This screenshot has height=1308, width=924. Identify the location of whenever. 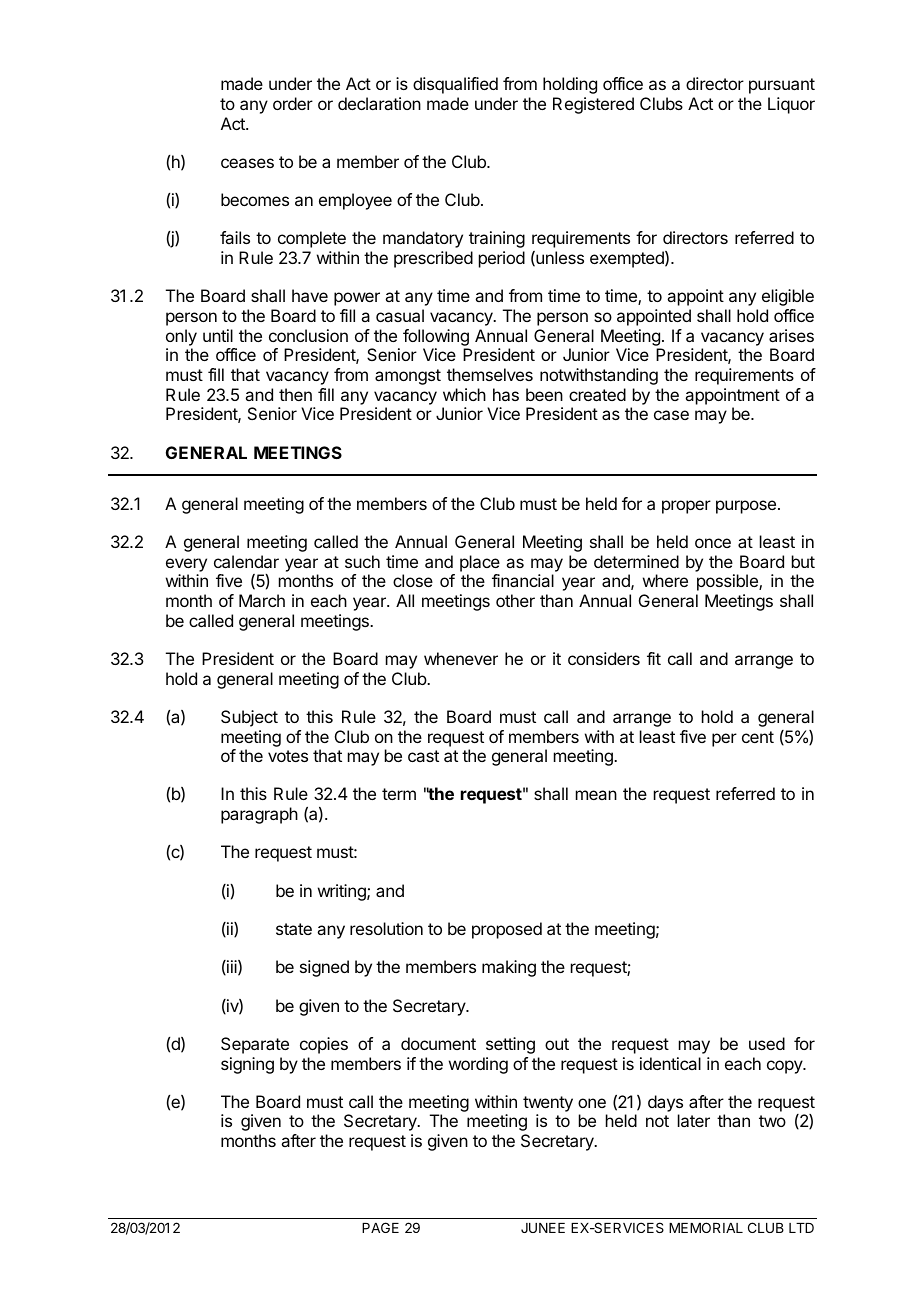
(461, 658).
